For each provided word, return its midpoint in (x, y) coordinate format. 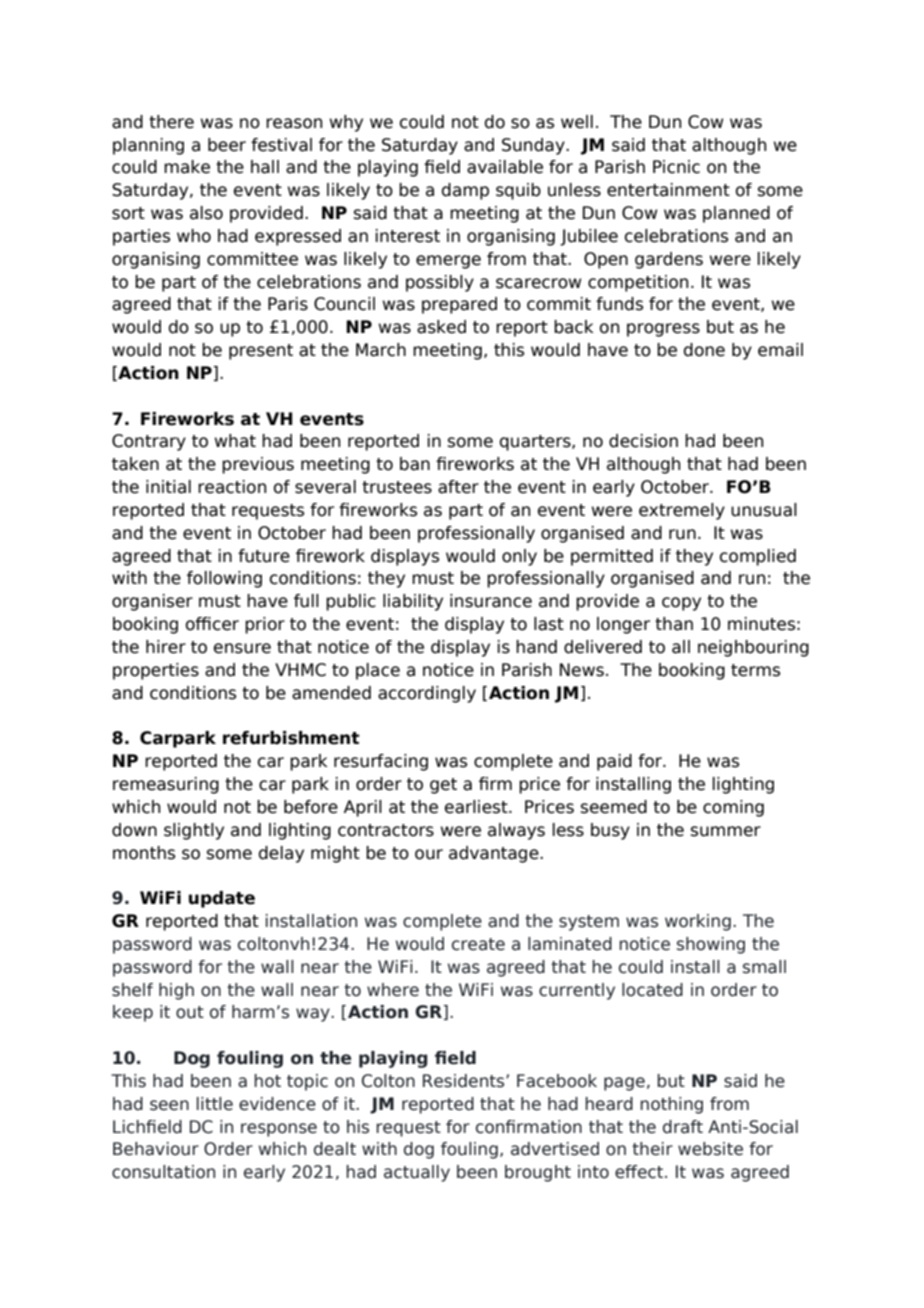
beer (227, 145)
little (215, 1104)
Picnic (676, 167)
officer (212, 624)
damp (465, 191)
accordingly (427, 694)
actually (417, 1173)
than (674, 624)
